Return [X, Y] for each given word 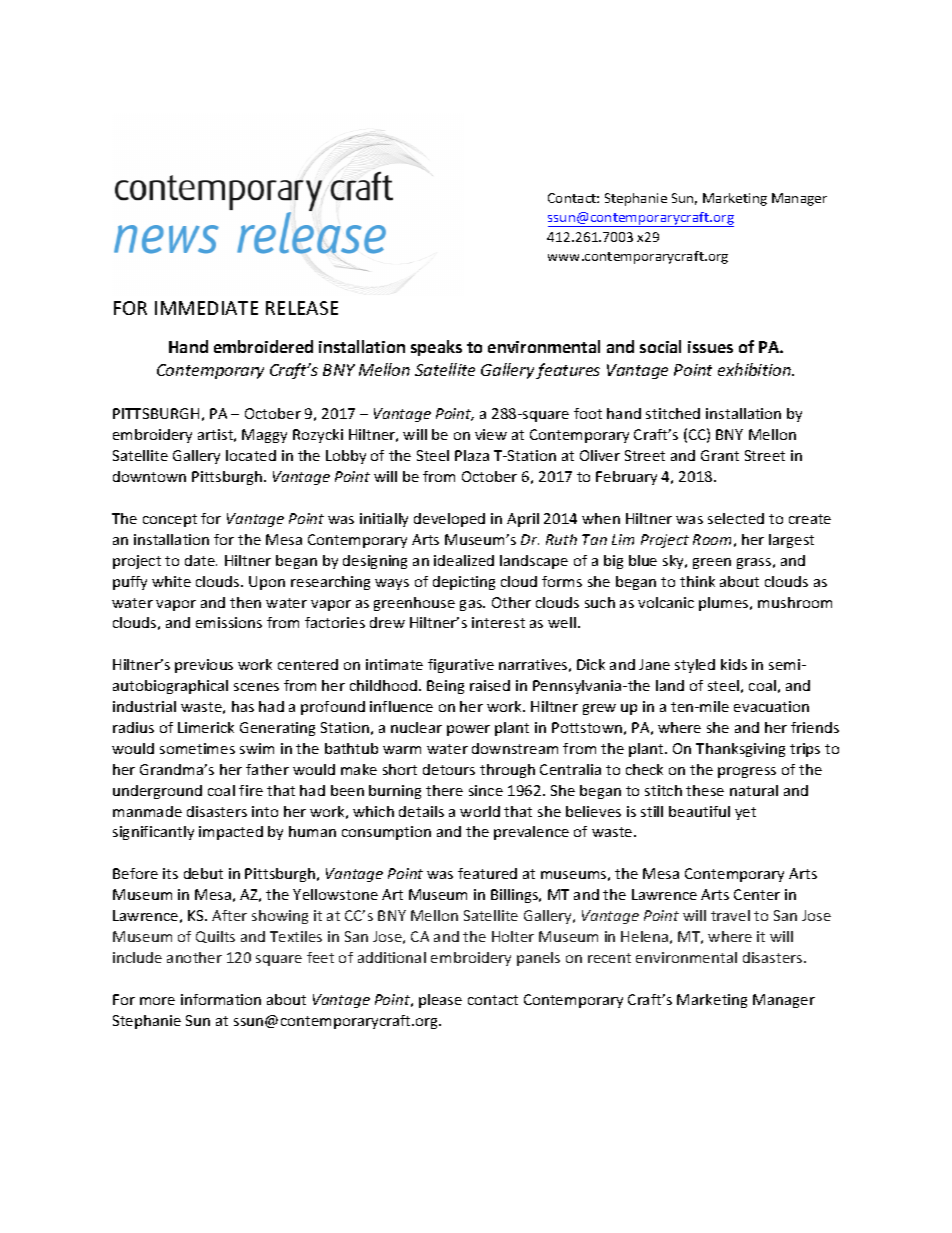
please [440, 1001]
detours [449, 769]
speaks [436, 348]
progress [747, 772]
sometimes [197, 748]
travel [730, 915]
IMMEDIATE [206, 308]
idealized [464, 560]
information [221, 999]
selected [736, 518]
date [201, 560]
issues [710, 347]
